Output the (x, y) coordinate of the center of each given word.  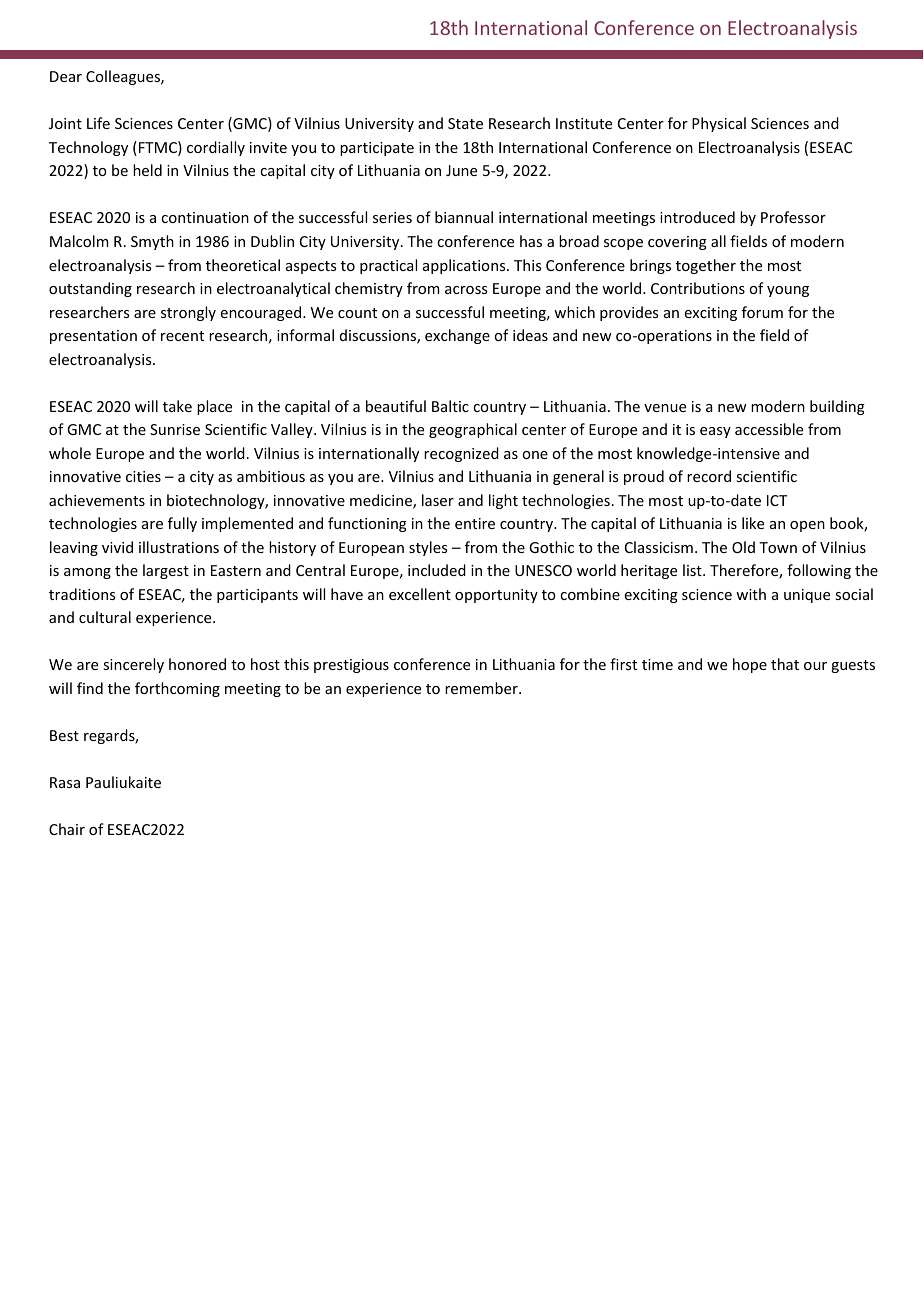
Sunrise (175, 429)
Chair (67, 829)
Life (98, 123)
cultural (105, 617)
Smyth (152, 242)
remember (482, 688)
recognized (461, 454)
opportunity (496, 596)
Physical (719, 124)
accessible (769, 429)
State (465, 123)
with (751, 594)
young (788, 291)
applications (465, 266)
